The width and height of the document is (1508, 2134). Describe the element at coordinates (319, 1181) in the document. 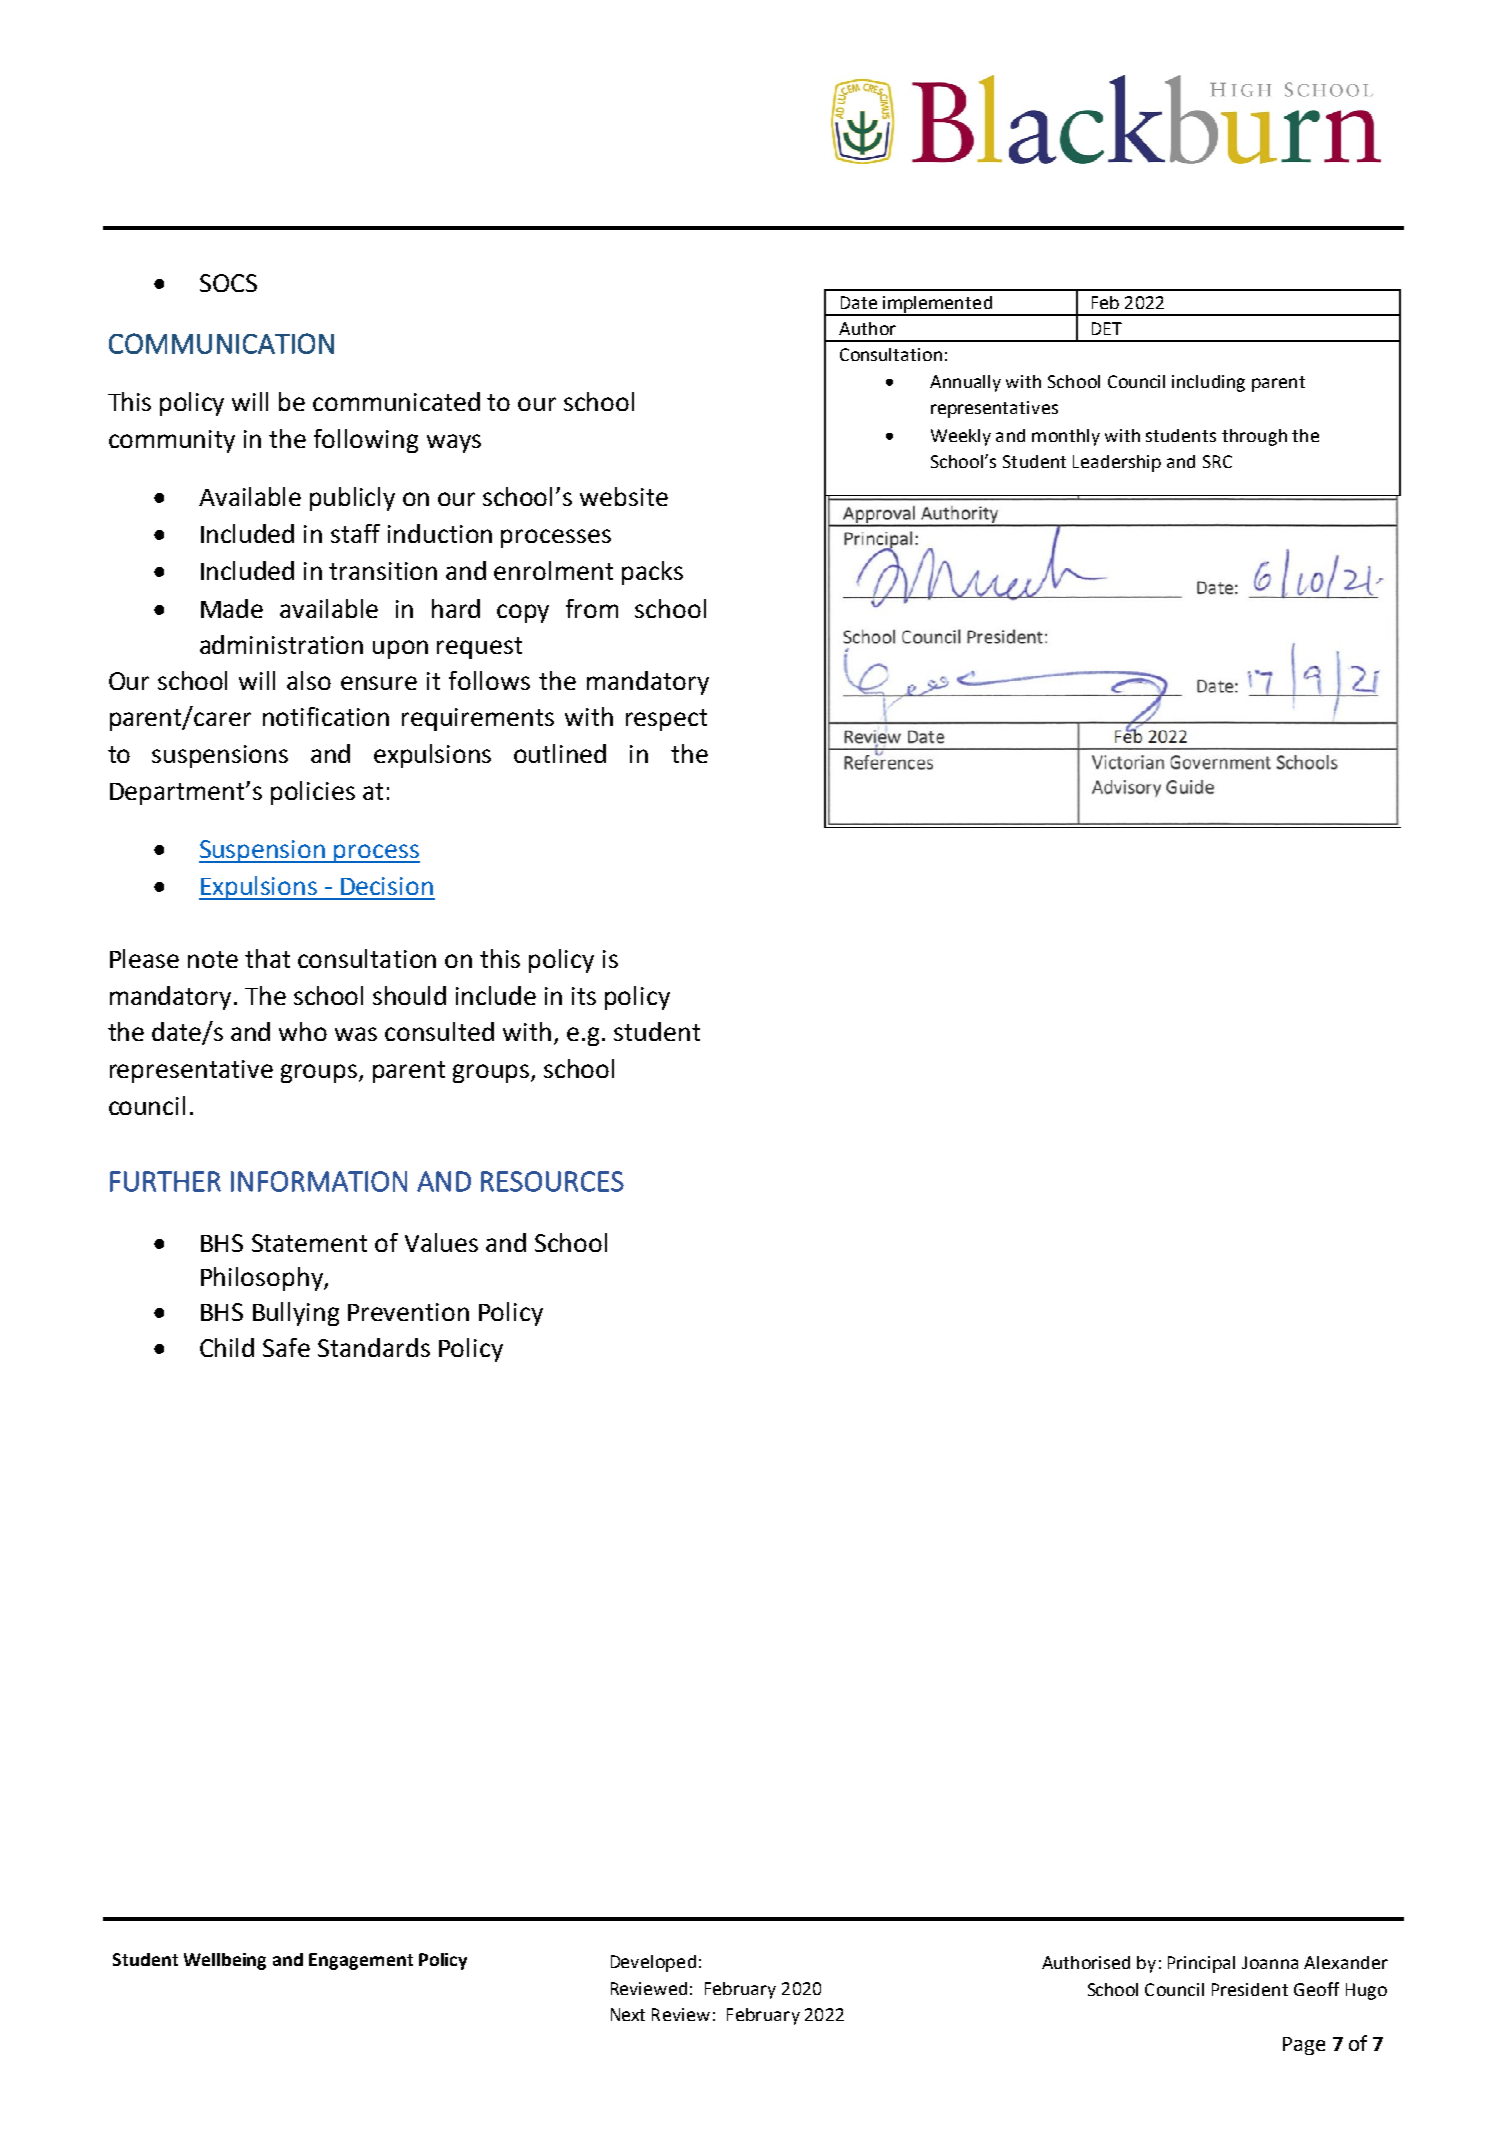

I see `INFORMATION` at that location.
